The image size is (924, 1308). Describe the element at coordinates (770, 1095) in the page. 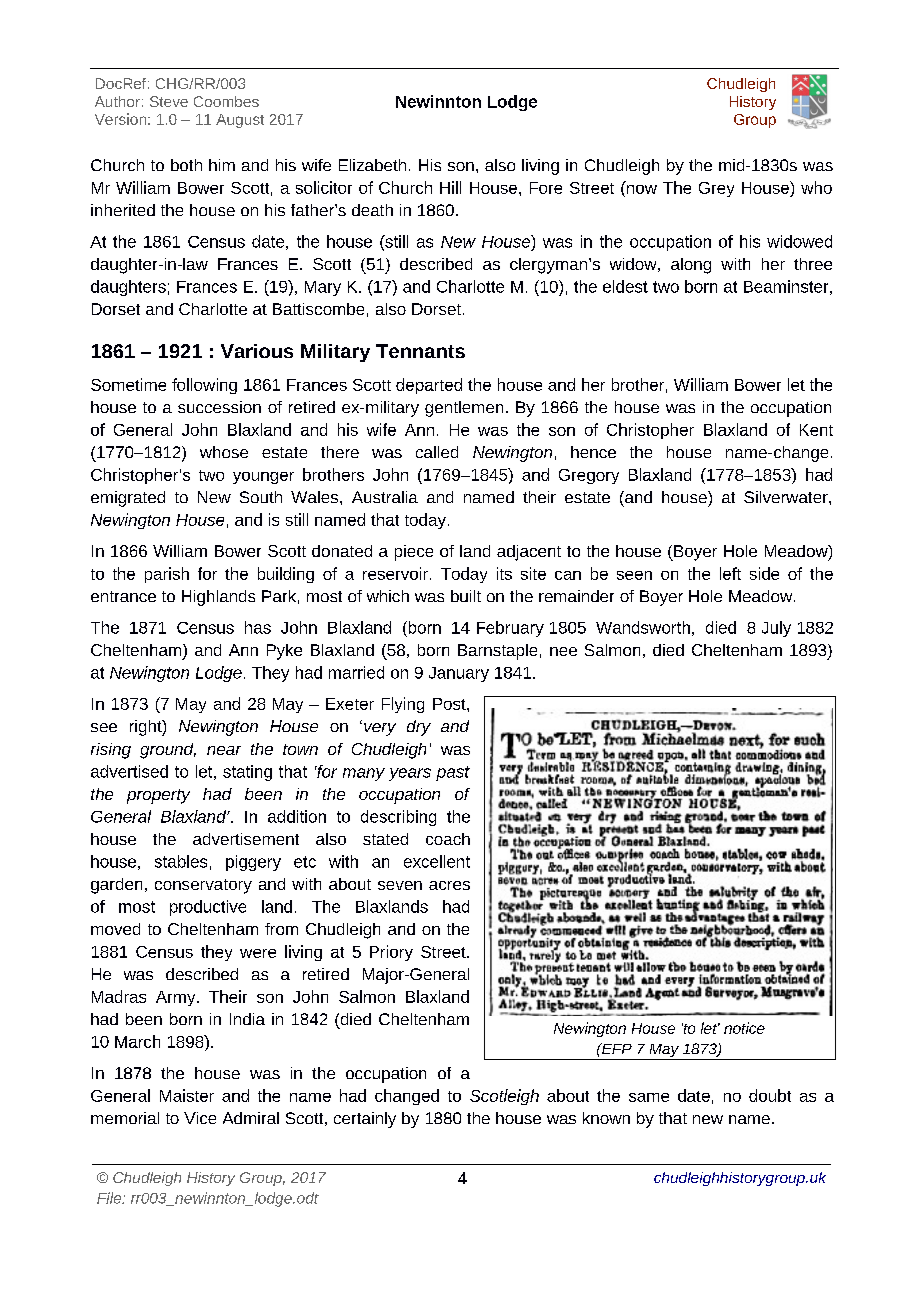

I see `doubt` at that location.
